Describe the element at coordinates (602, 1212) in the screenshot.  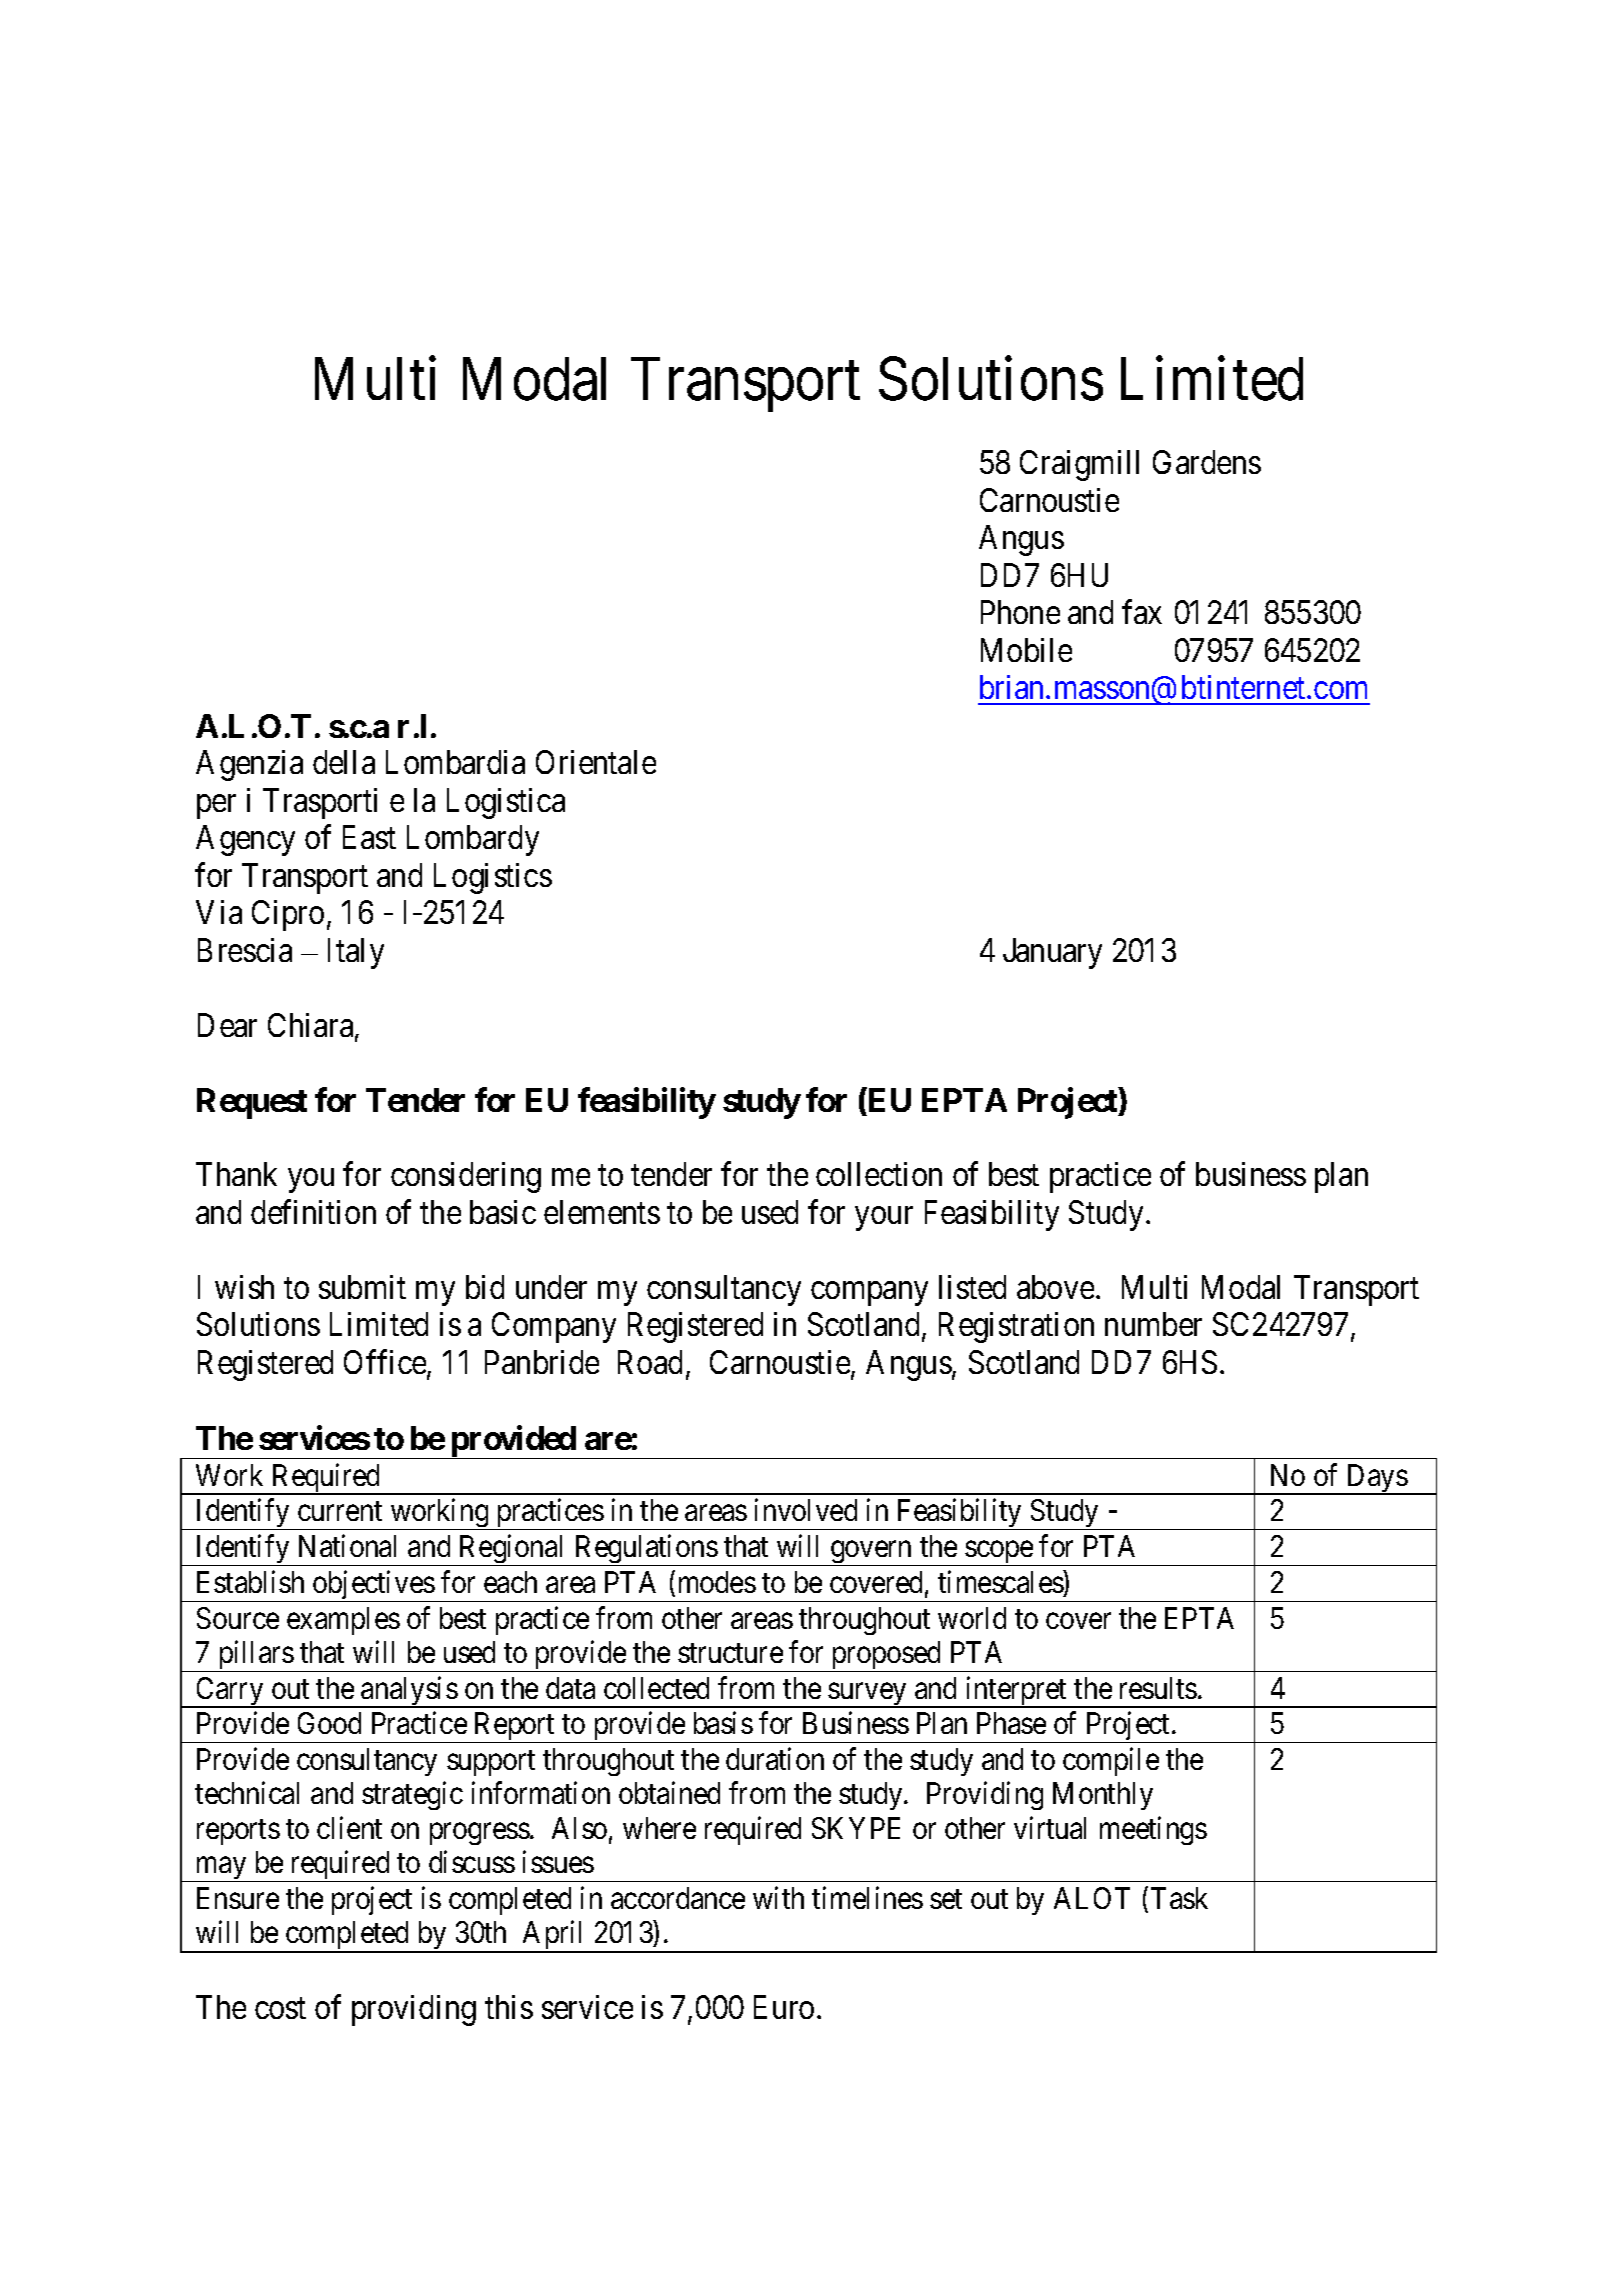
I see `elements` at that location.
